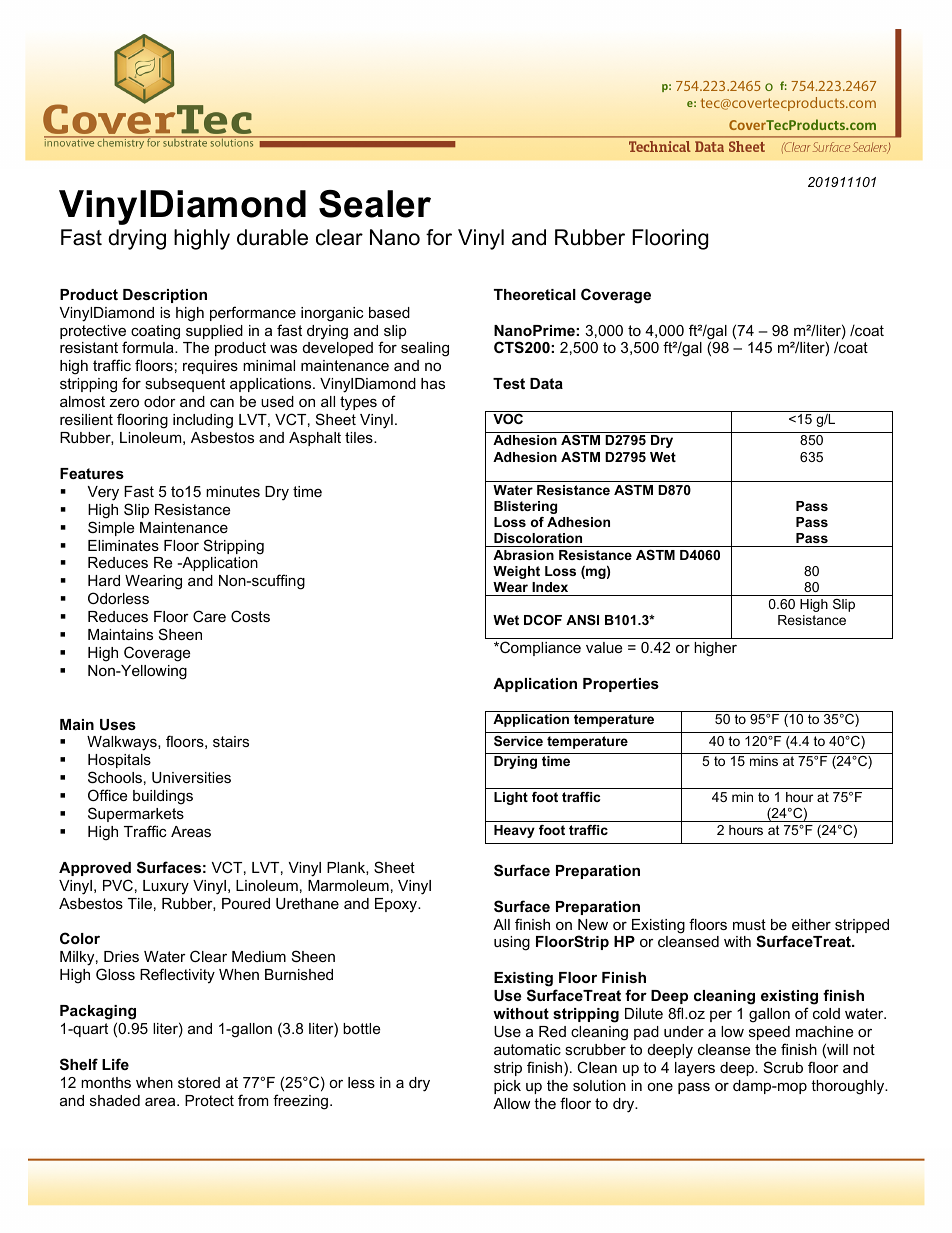 This screenshot has height=1233, width=952. Describe the element at coordinates (507, 1087) in the screenshot. I see `pick` at that location.
